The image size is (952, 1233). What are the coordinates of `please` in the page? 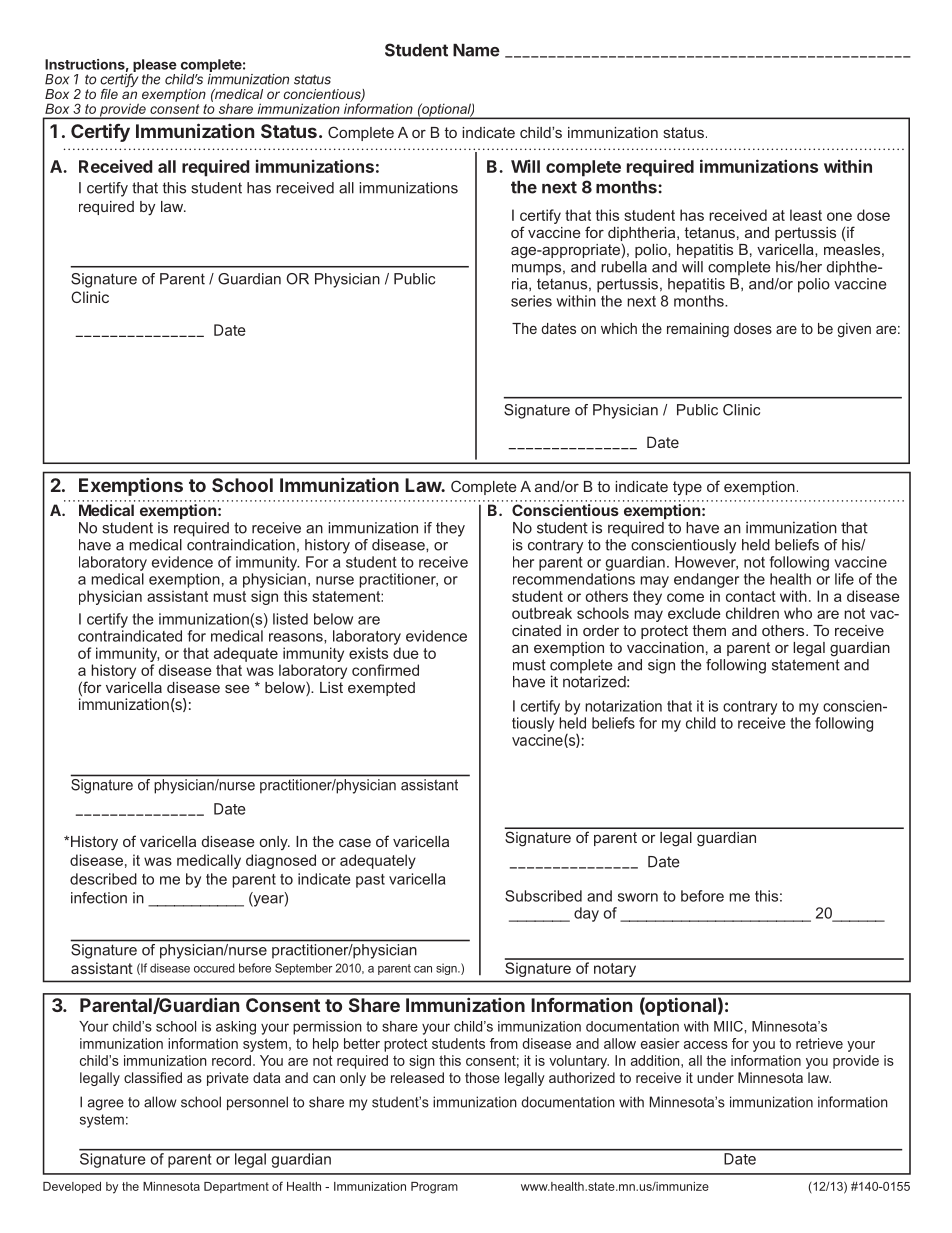 It's located at (154, 67).
